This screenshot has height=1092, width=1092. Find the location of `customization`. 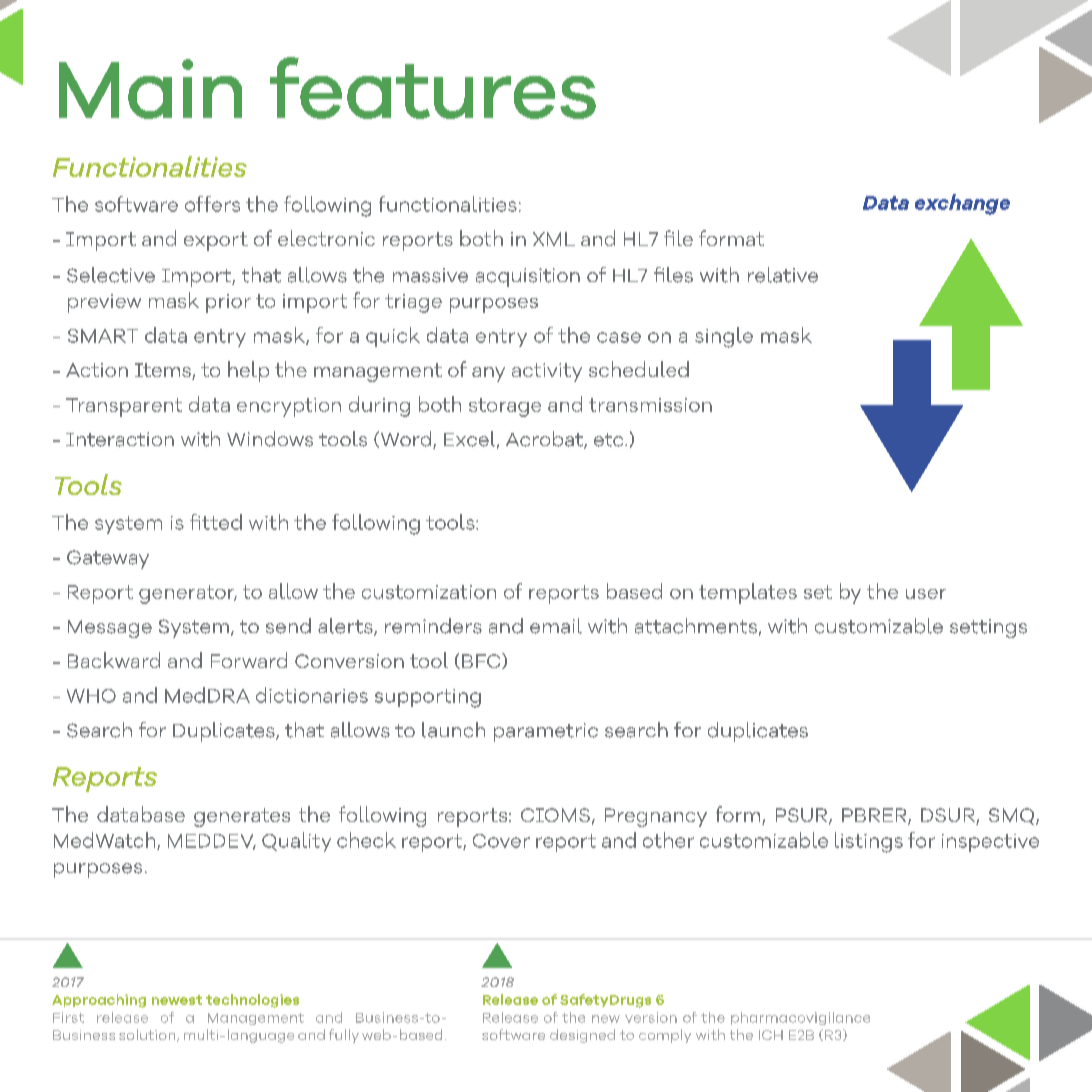

customization is located at coordinates (429, 592).
